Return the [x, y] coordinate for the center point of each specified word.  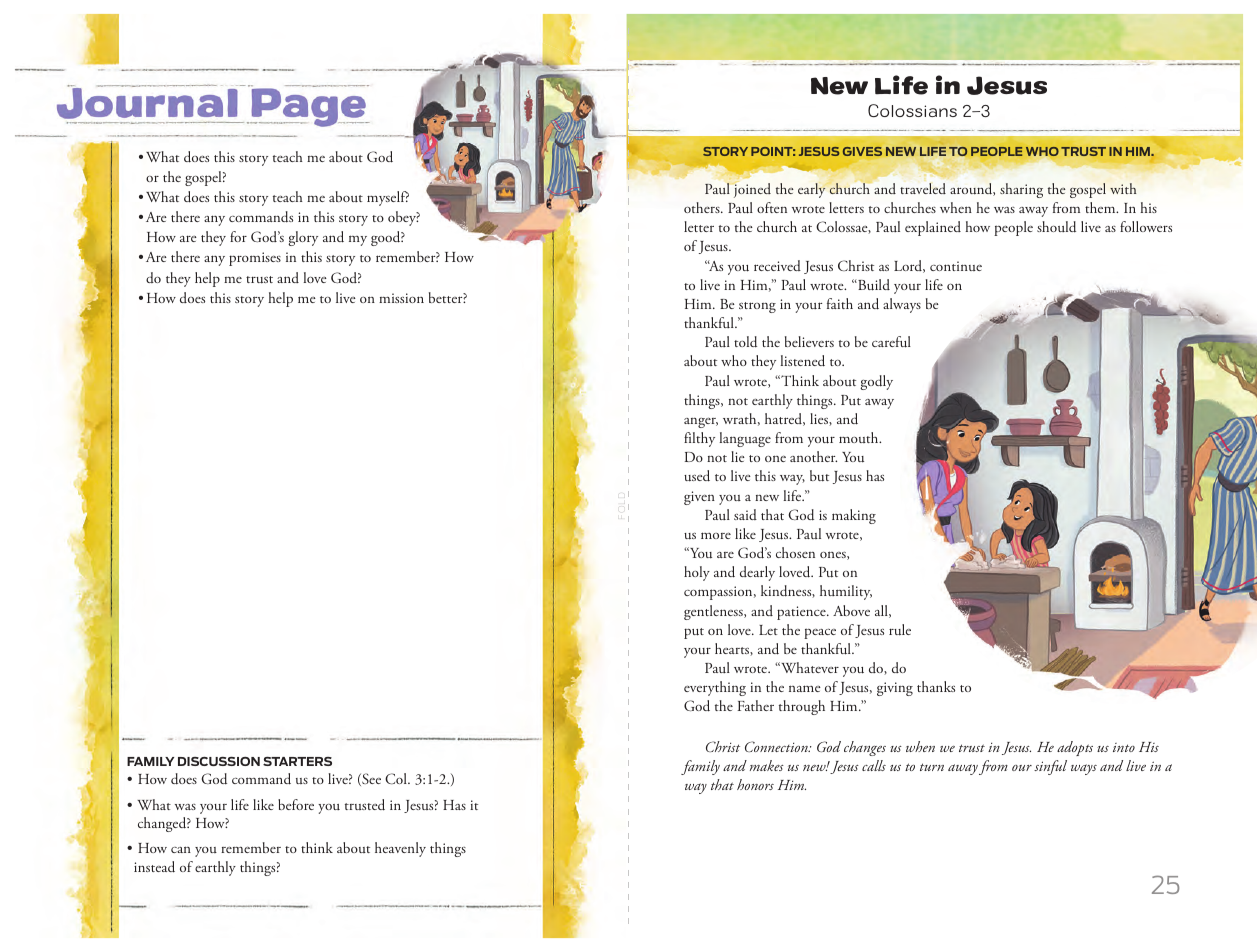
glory [303, 238]
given [699, 498]
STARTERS [297, 761]
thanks [936, 686]
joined [751, 189]
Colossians [912, 110]
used [697, 476]
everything [715, 688]
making [854, 516]
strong [757, 307]
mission [401, 298]
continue [956, 266]
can [181, 849]
